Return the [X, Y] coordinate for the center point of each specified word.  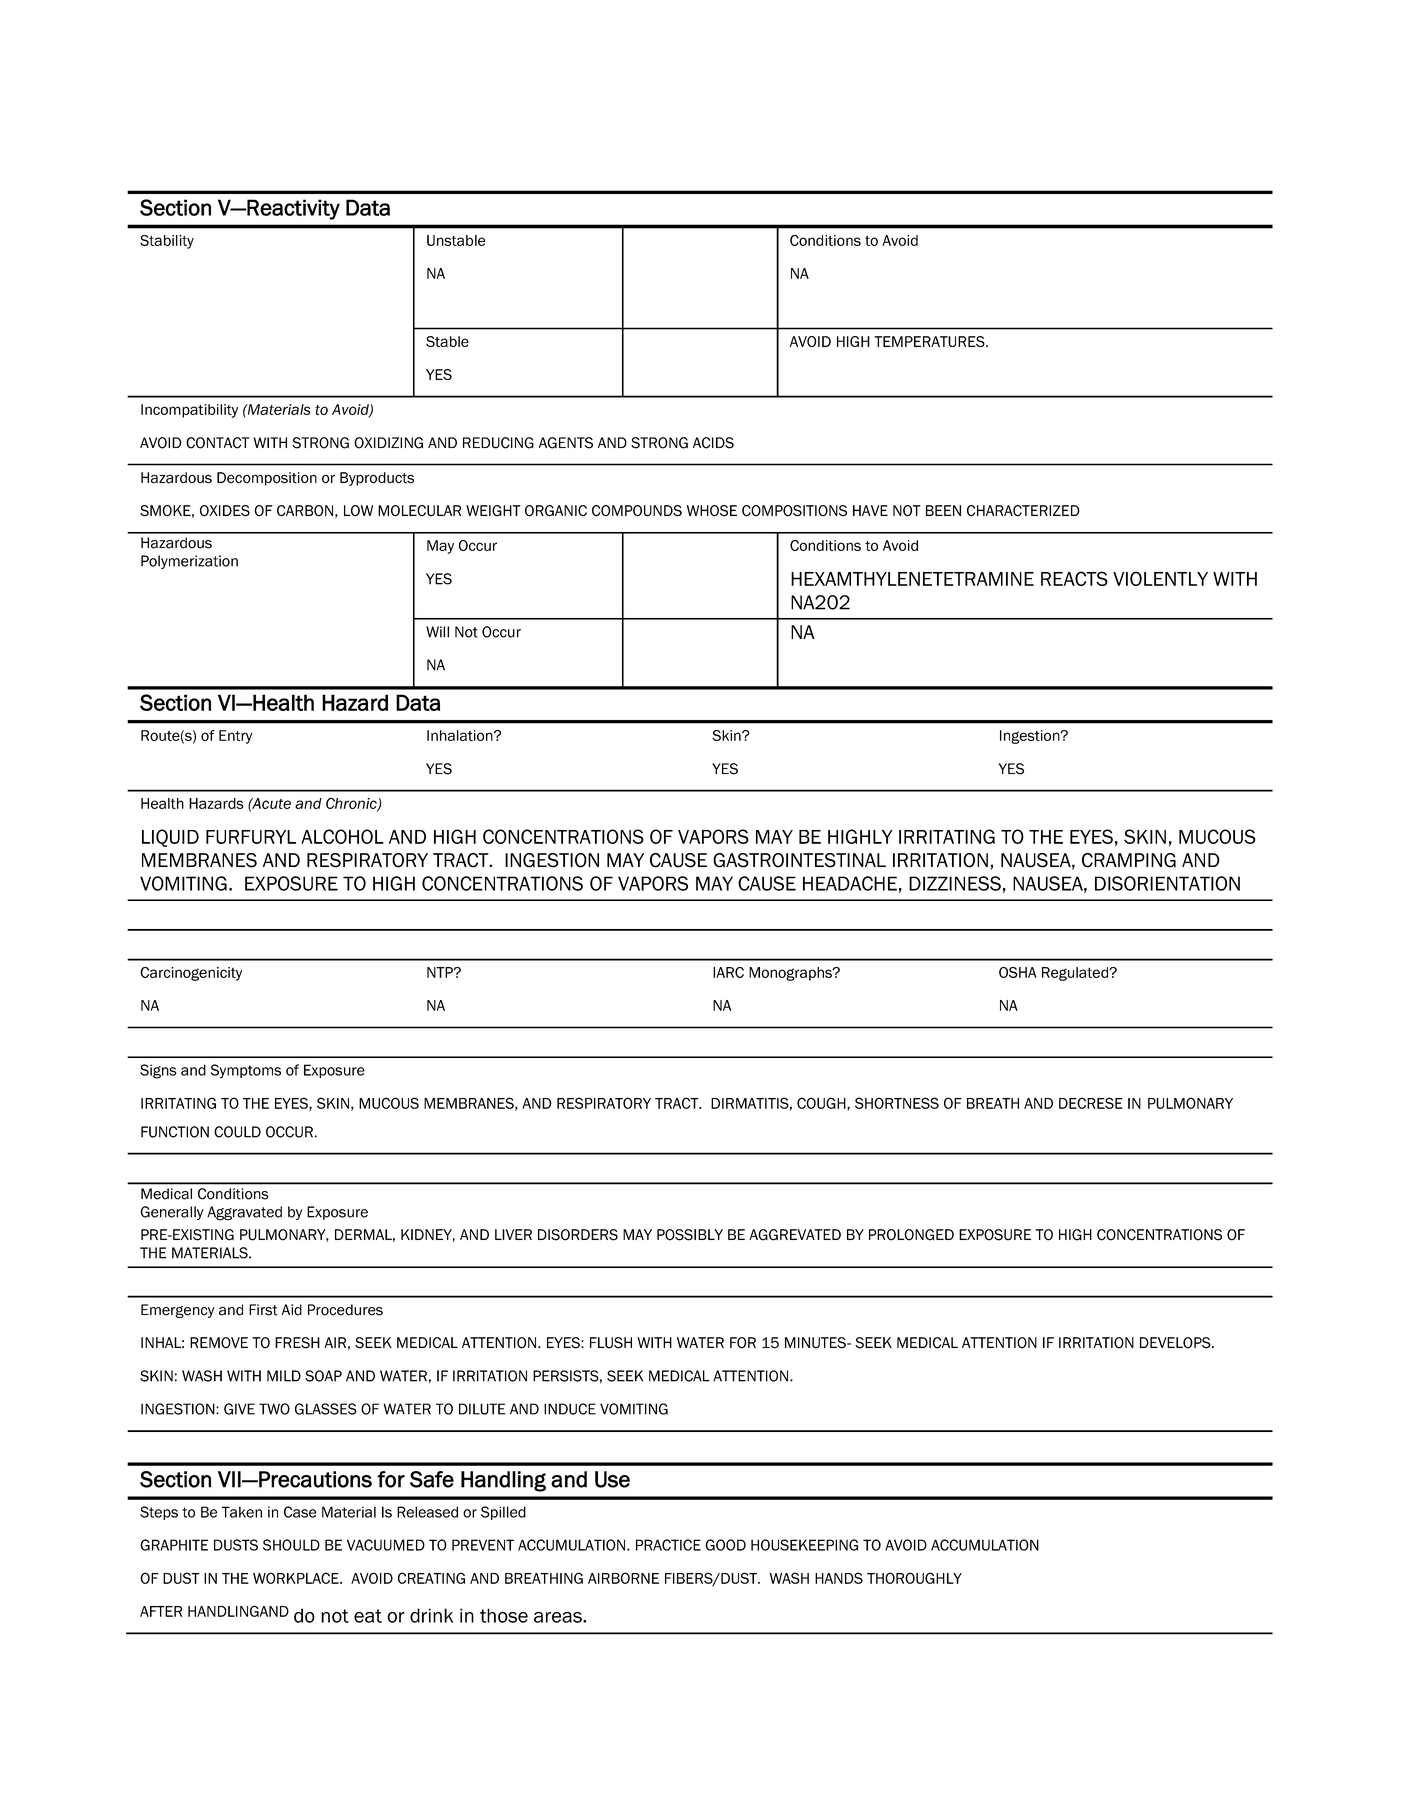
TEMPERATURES [930, 341]
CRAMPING [1129, 860]
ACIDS [713, 443]
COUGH [822, 1104]
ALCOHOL [342, 836]
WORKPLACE [297, 1578]
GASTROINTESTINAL [799, 860]
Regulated [1076, 974]
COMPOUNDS [637, 511]
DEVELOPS [1176, 1343]
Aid [292, 1310]
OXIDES [225, 511]
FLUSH [611, 1343]
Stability [167, 242]
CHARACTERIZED [1023, 511]
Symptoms [246, 1071]
